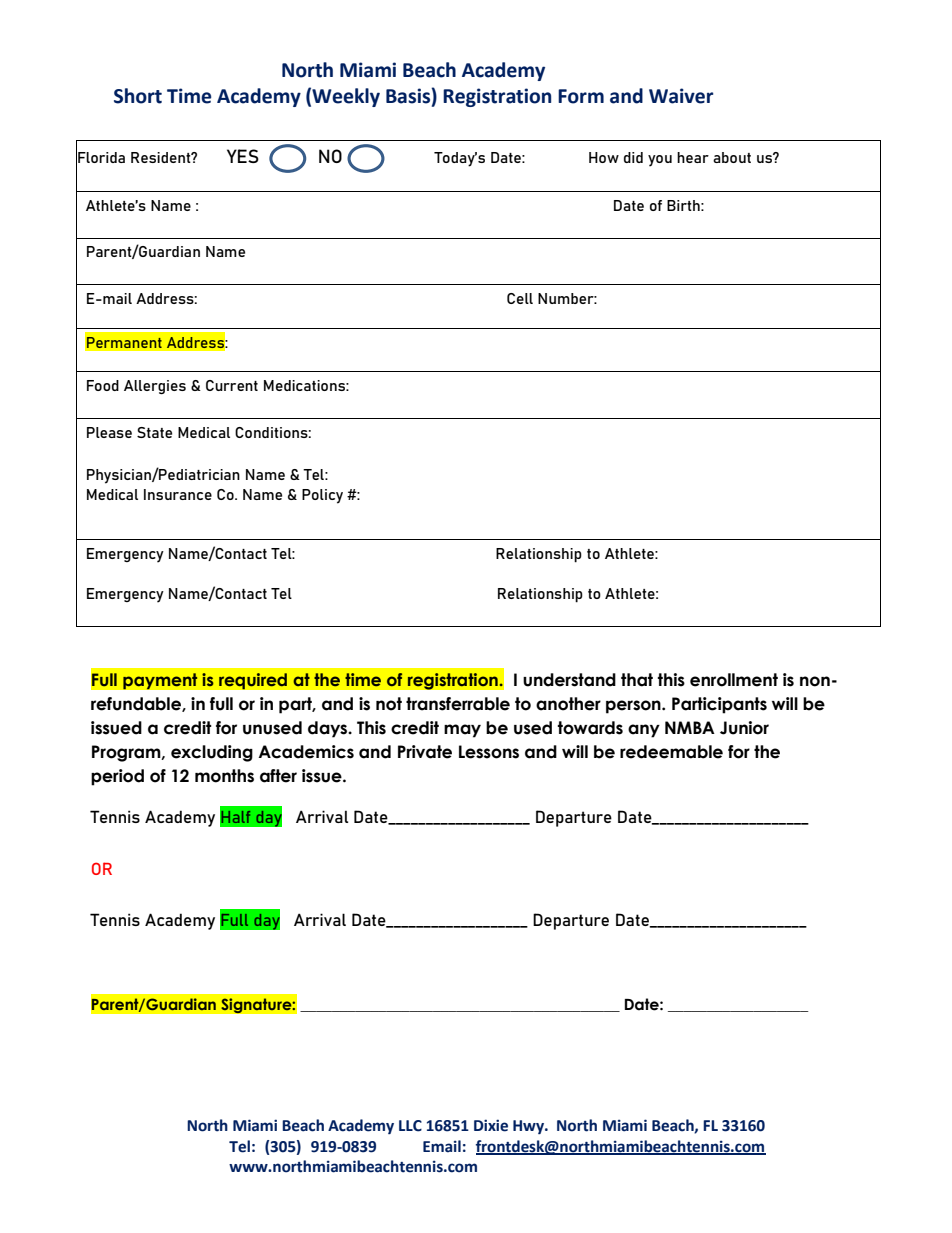  I want to click on payment, so click(160, 681).
